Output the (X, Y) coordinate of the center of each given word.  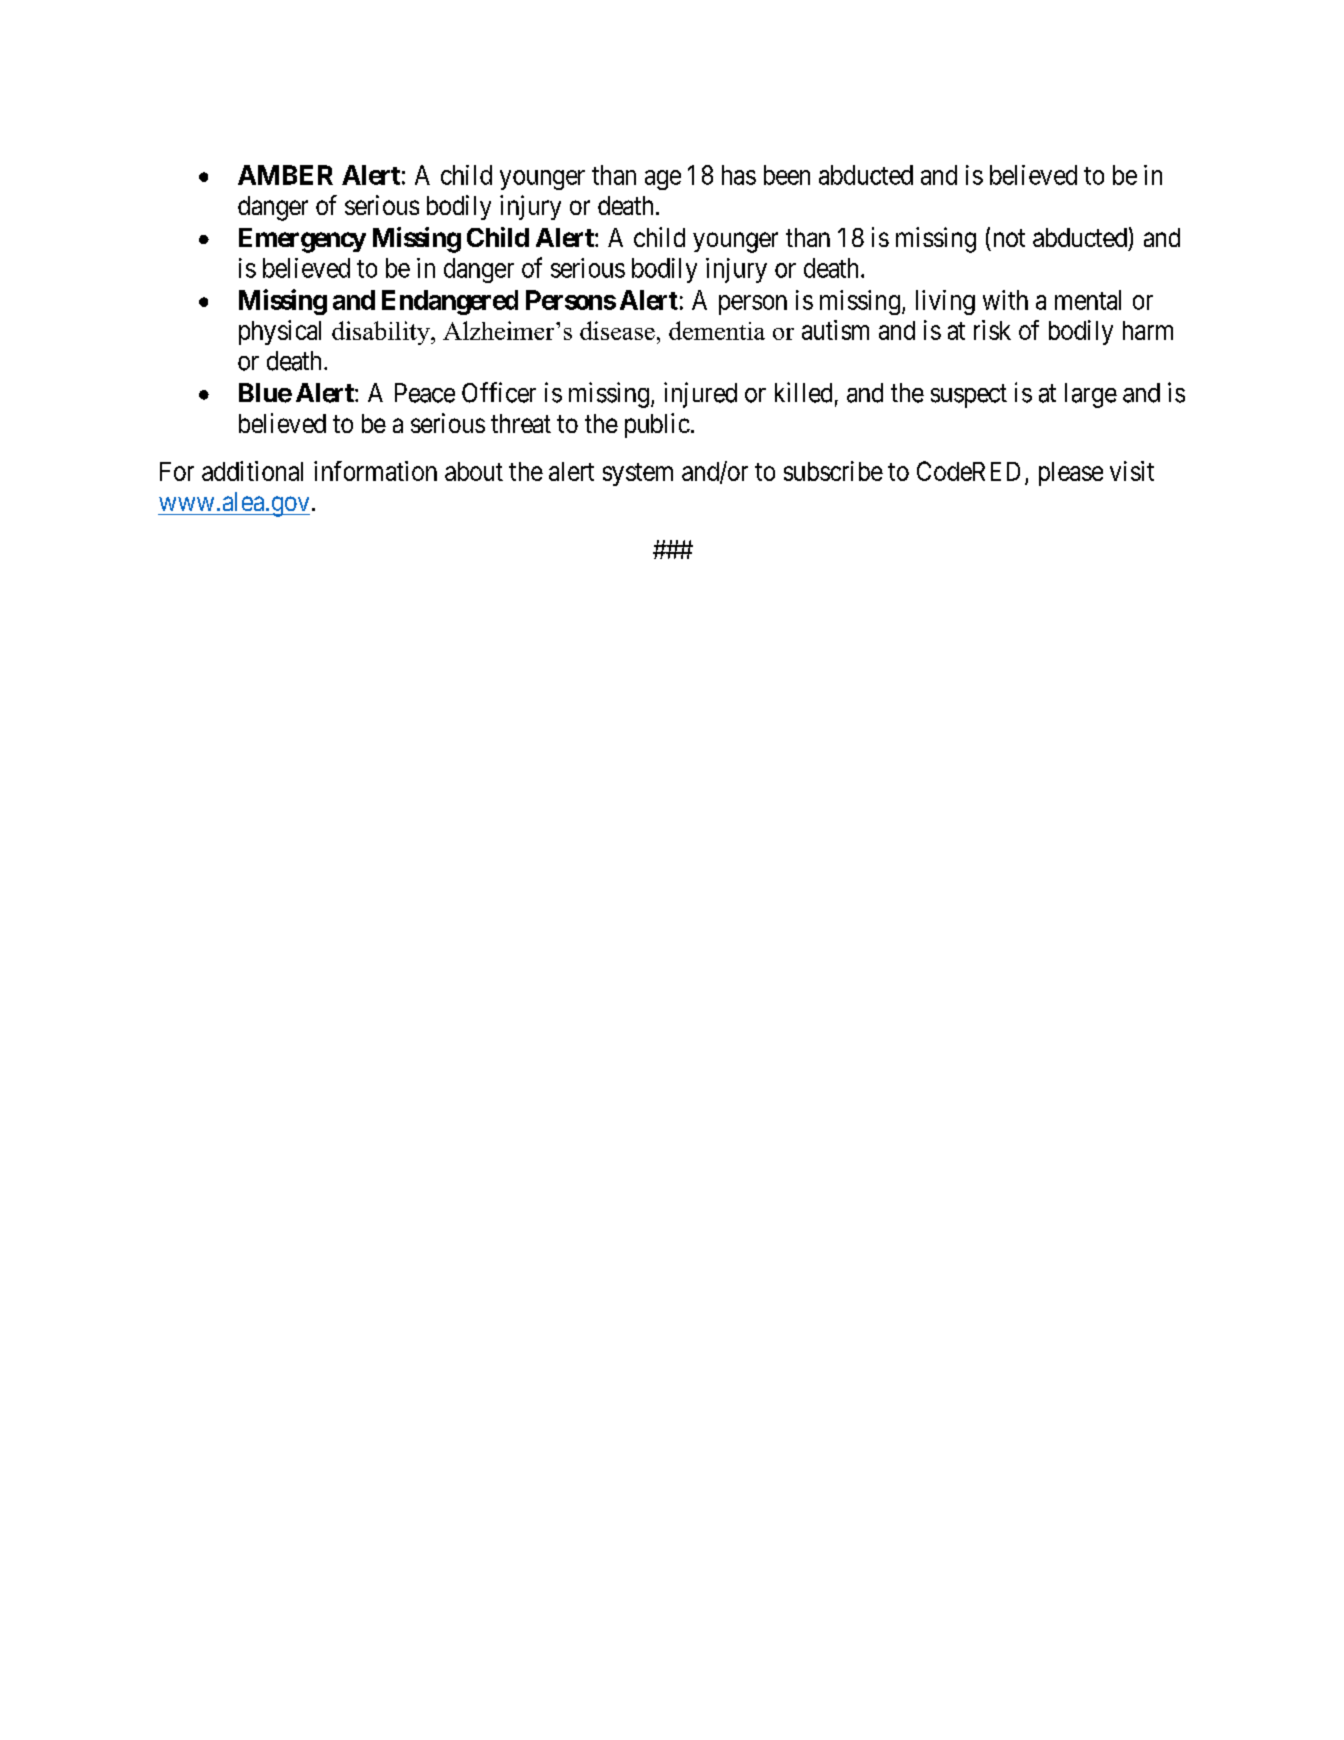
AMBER (285, 175)
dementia (717, 330)
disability (382, 333)
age (663, 180)
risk (992, 330)
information (375, 471)
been (787, 175)
